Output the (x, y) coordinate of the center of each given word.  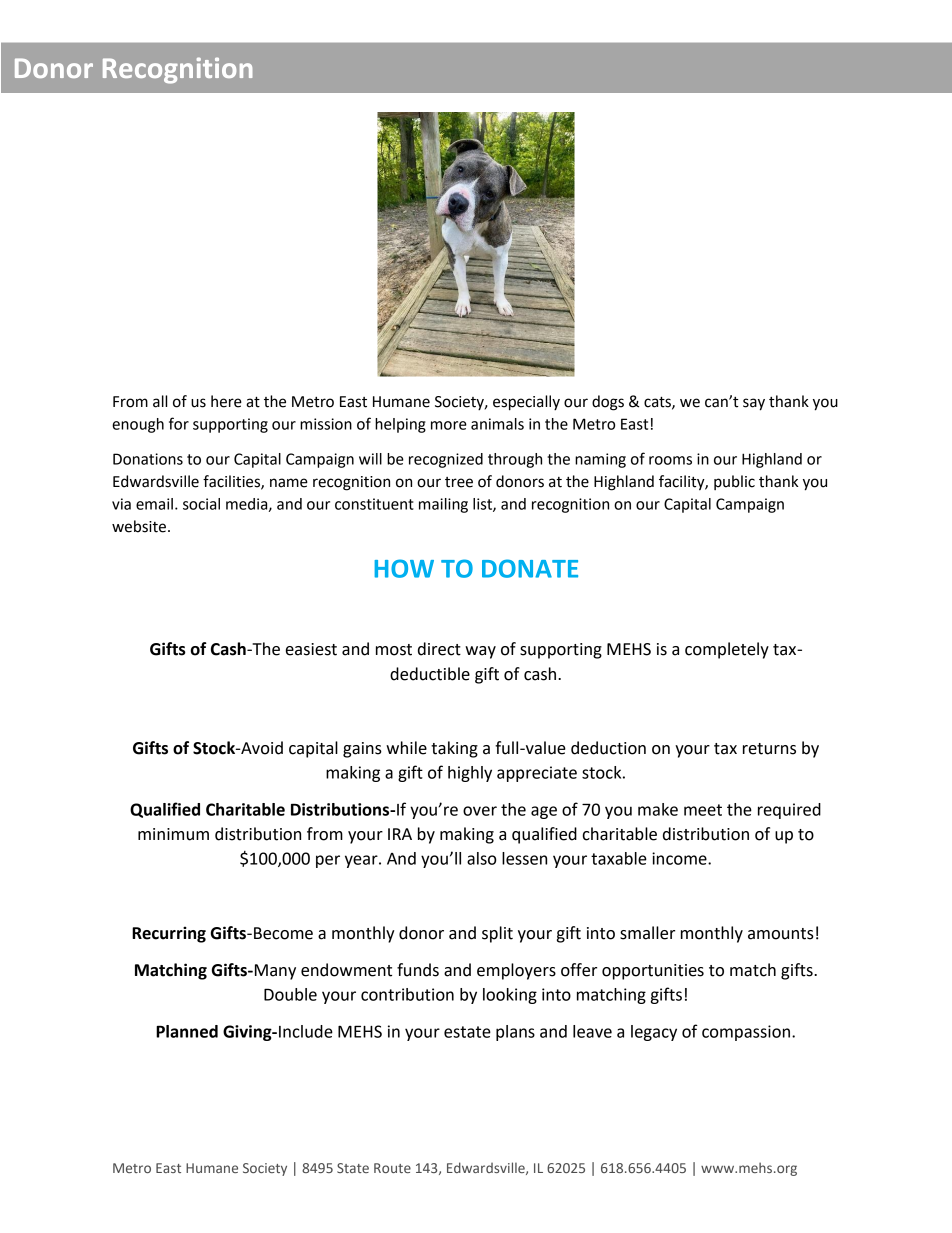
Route (392, 1168)
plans (515, 1033)
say (754, 404)
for (179, 423)
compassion (746, 1033)
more (449, 425)
